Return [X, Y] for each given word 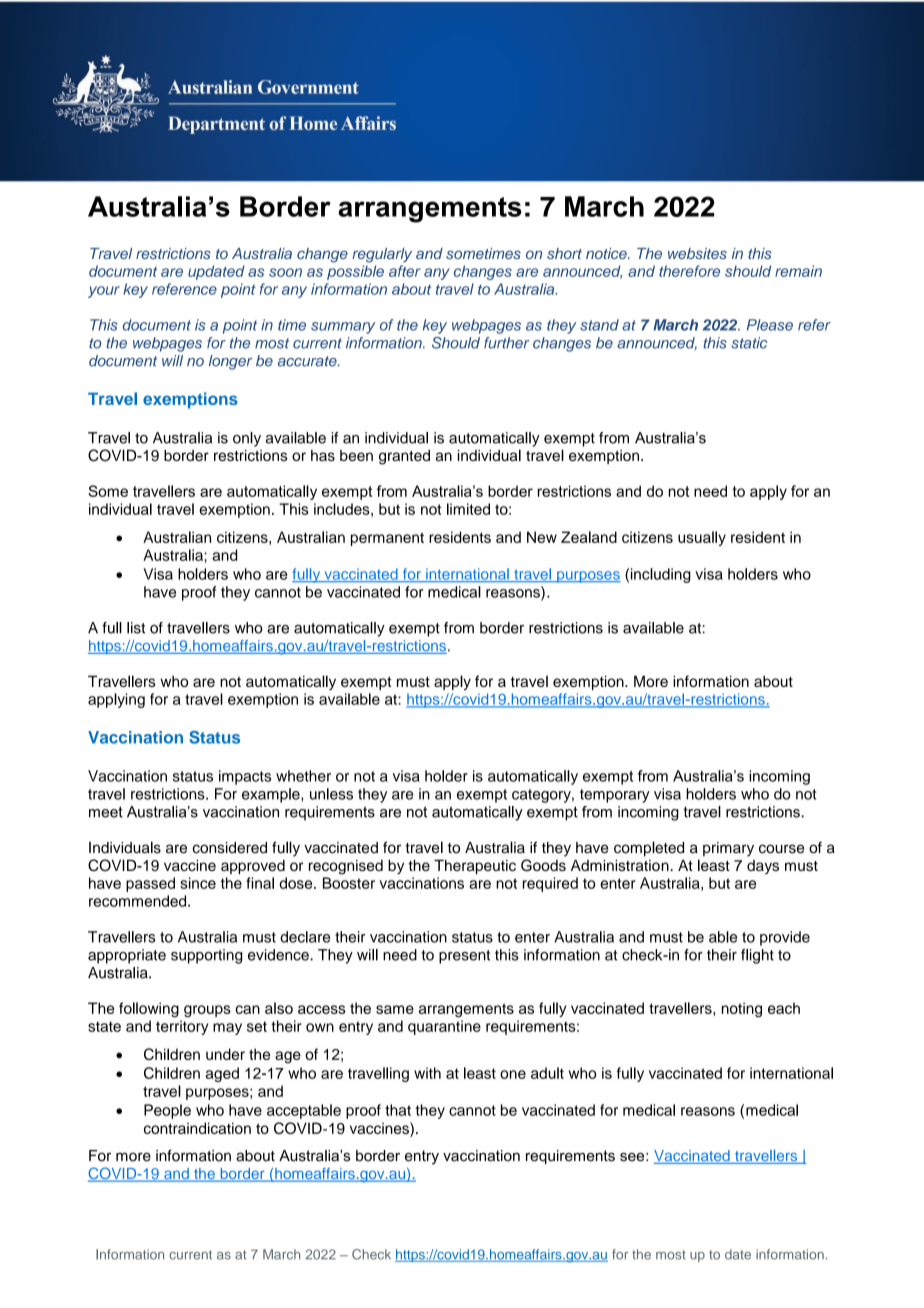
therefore [689, 271]
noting [742, 1009]
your [104, 292]
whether [303, 776]
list [136, 628]
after [405, 271]
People [167, 1111]
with [427, 1073]
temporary [615, 796]
